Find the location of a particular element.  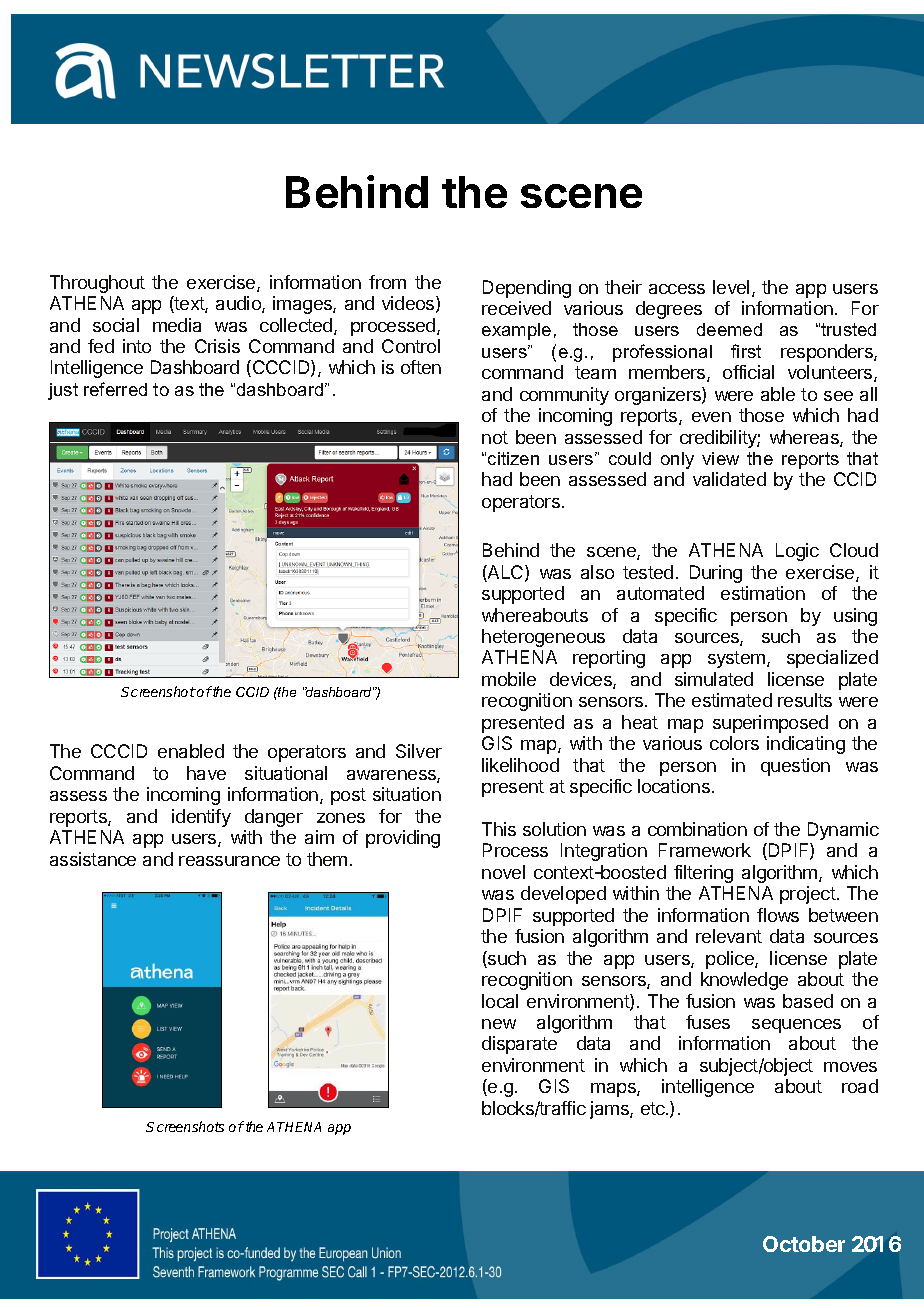

flows is located at coordinates (778, 915).
